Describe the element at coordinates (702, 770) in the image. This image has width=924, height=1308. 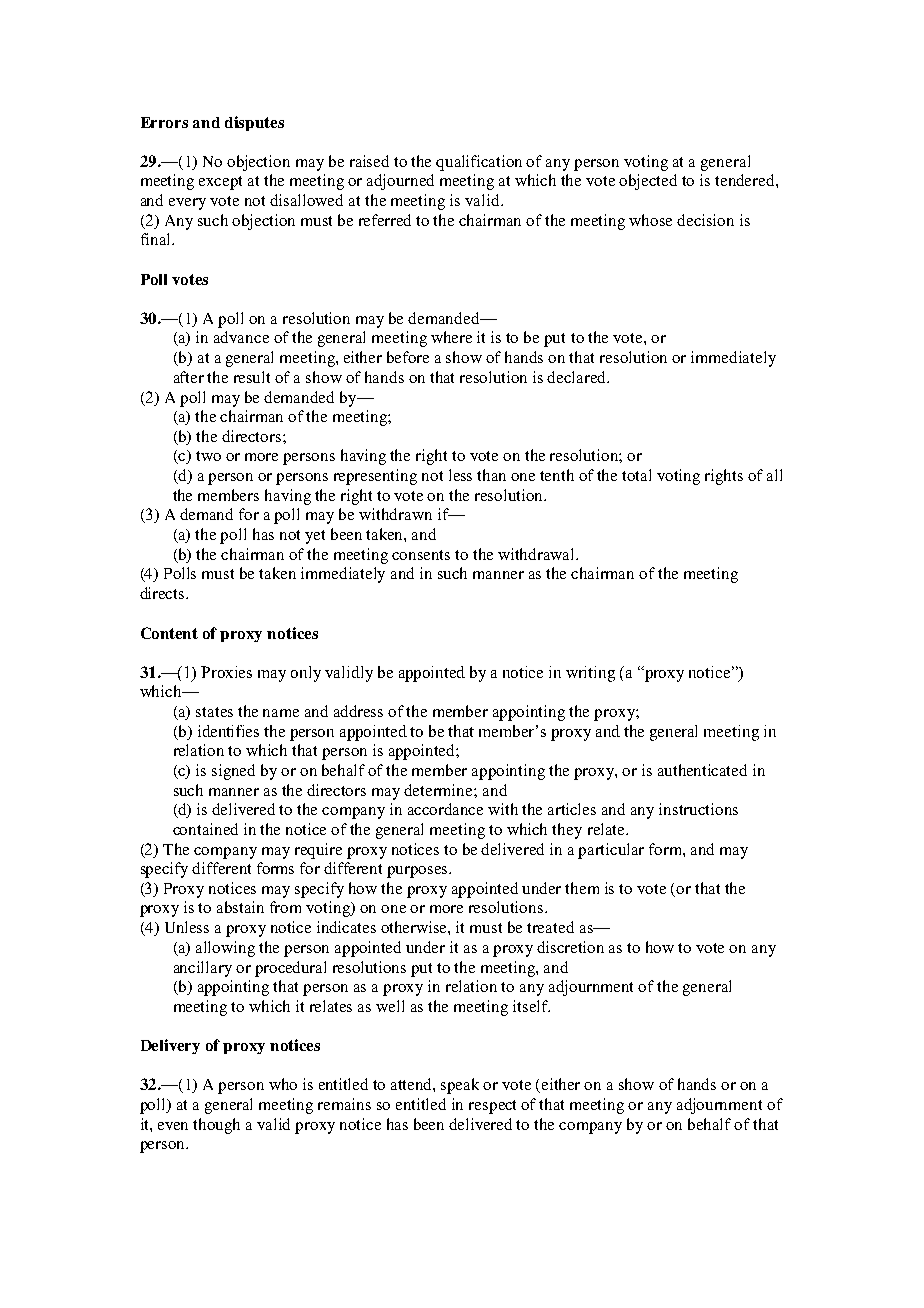
I see `authenticated` at that location.
